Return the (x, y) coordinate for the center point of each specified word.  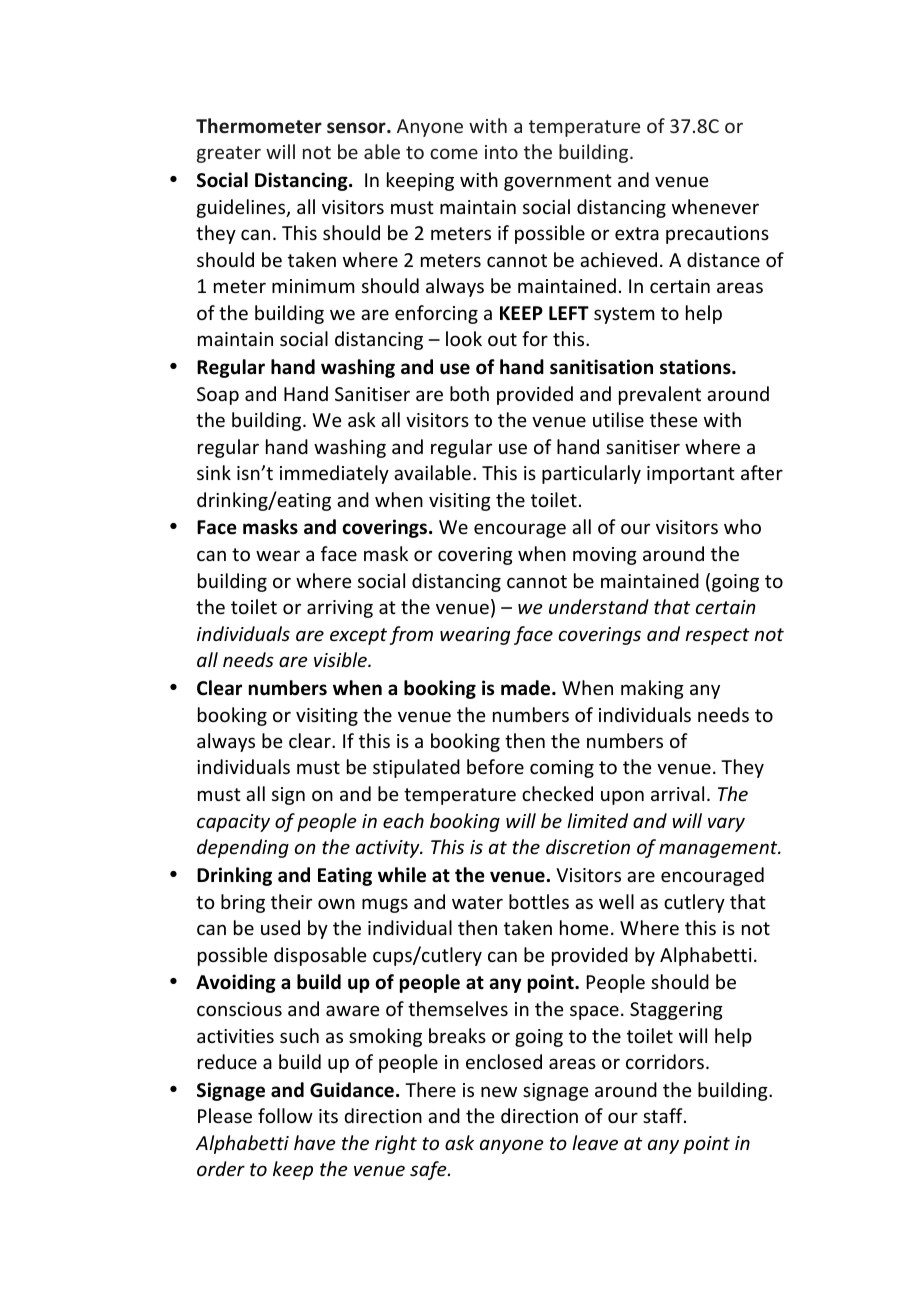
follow (285, 1115)
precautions (717, 235)
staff (664, 1115)
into (501, 152)
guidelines (242, 208)
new (499, 1091)
